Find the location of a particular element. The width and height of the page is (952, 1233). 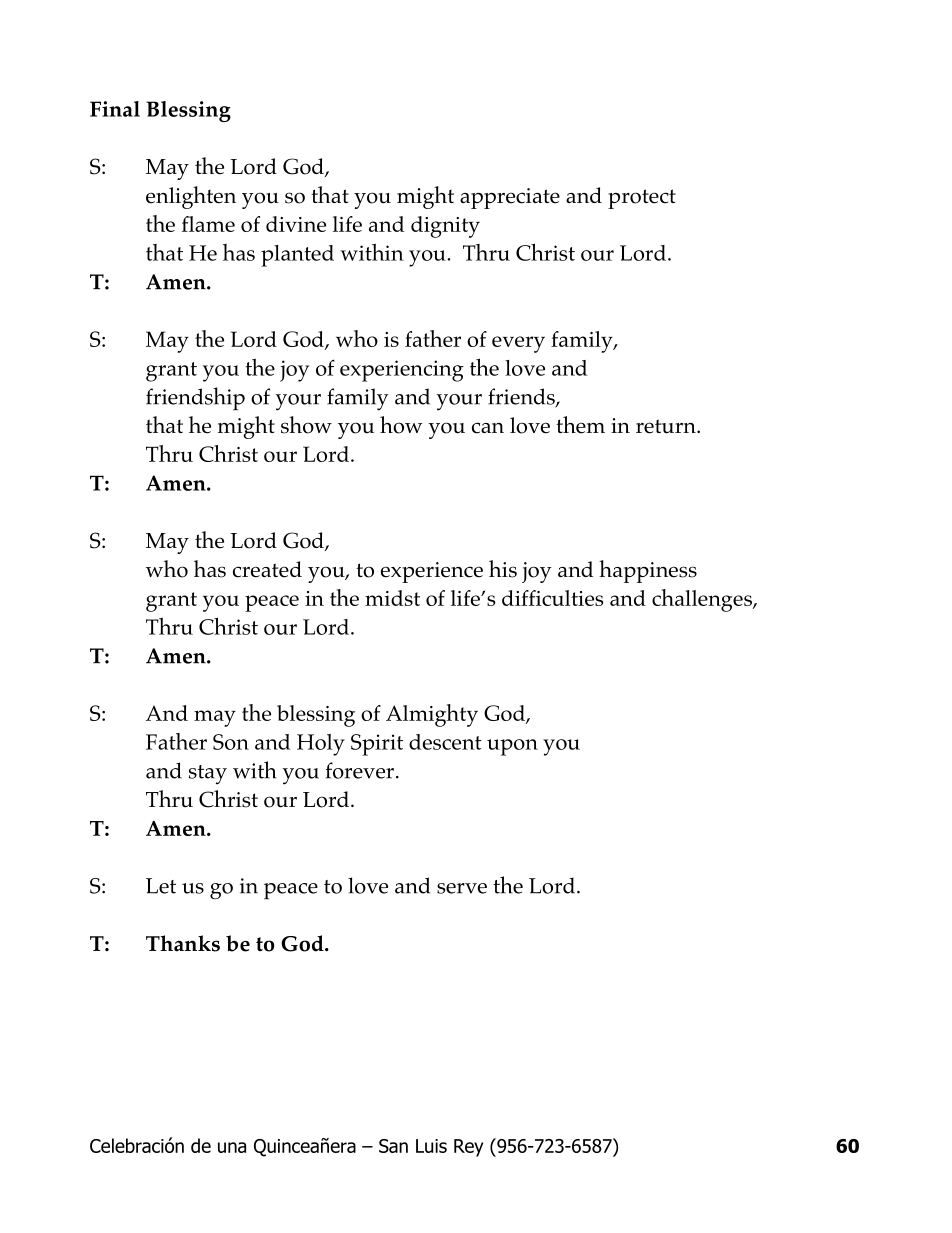

serve is located at coordinates (462, 888).
